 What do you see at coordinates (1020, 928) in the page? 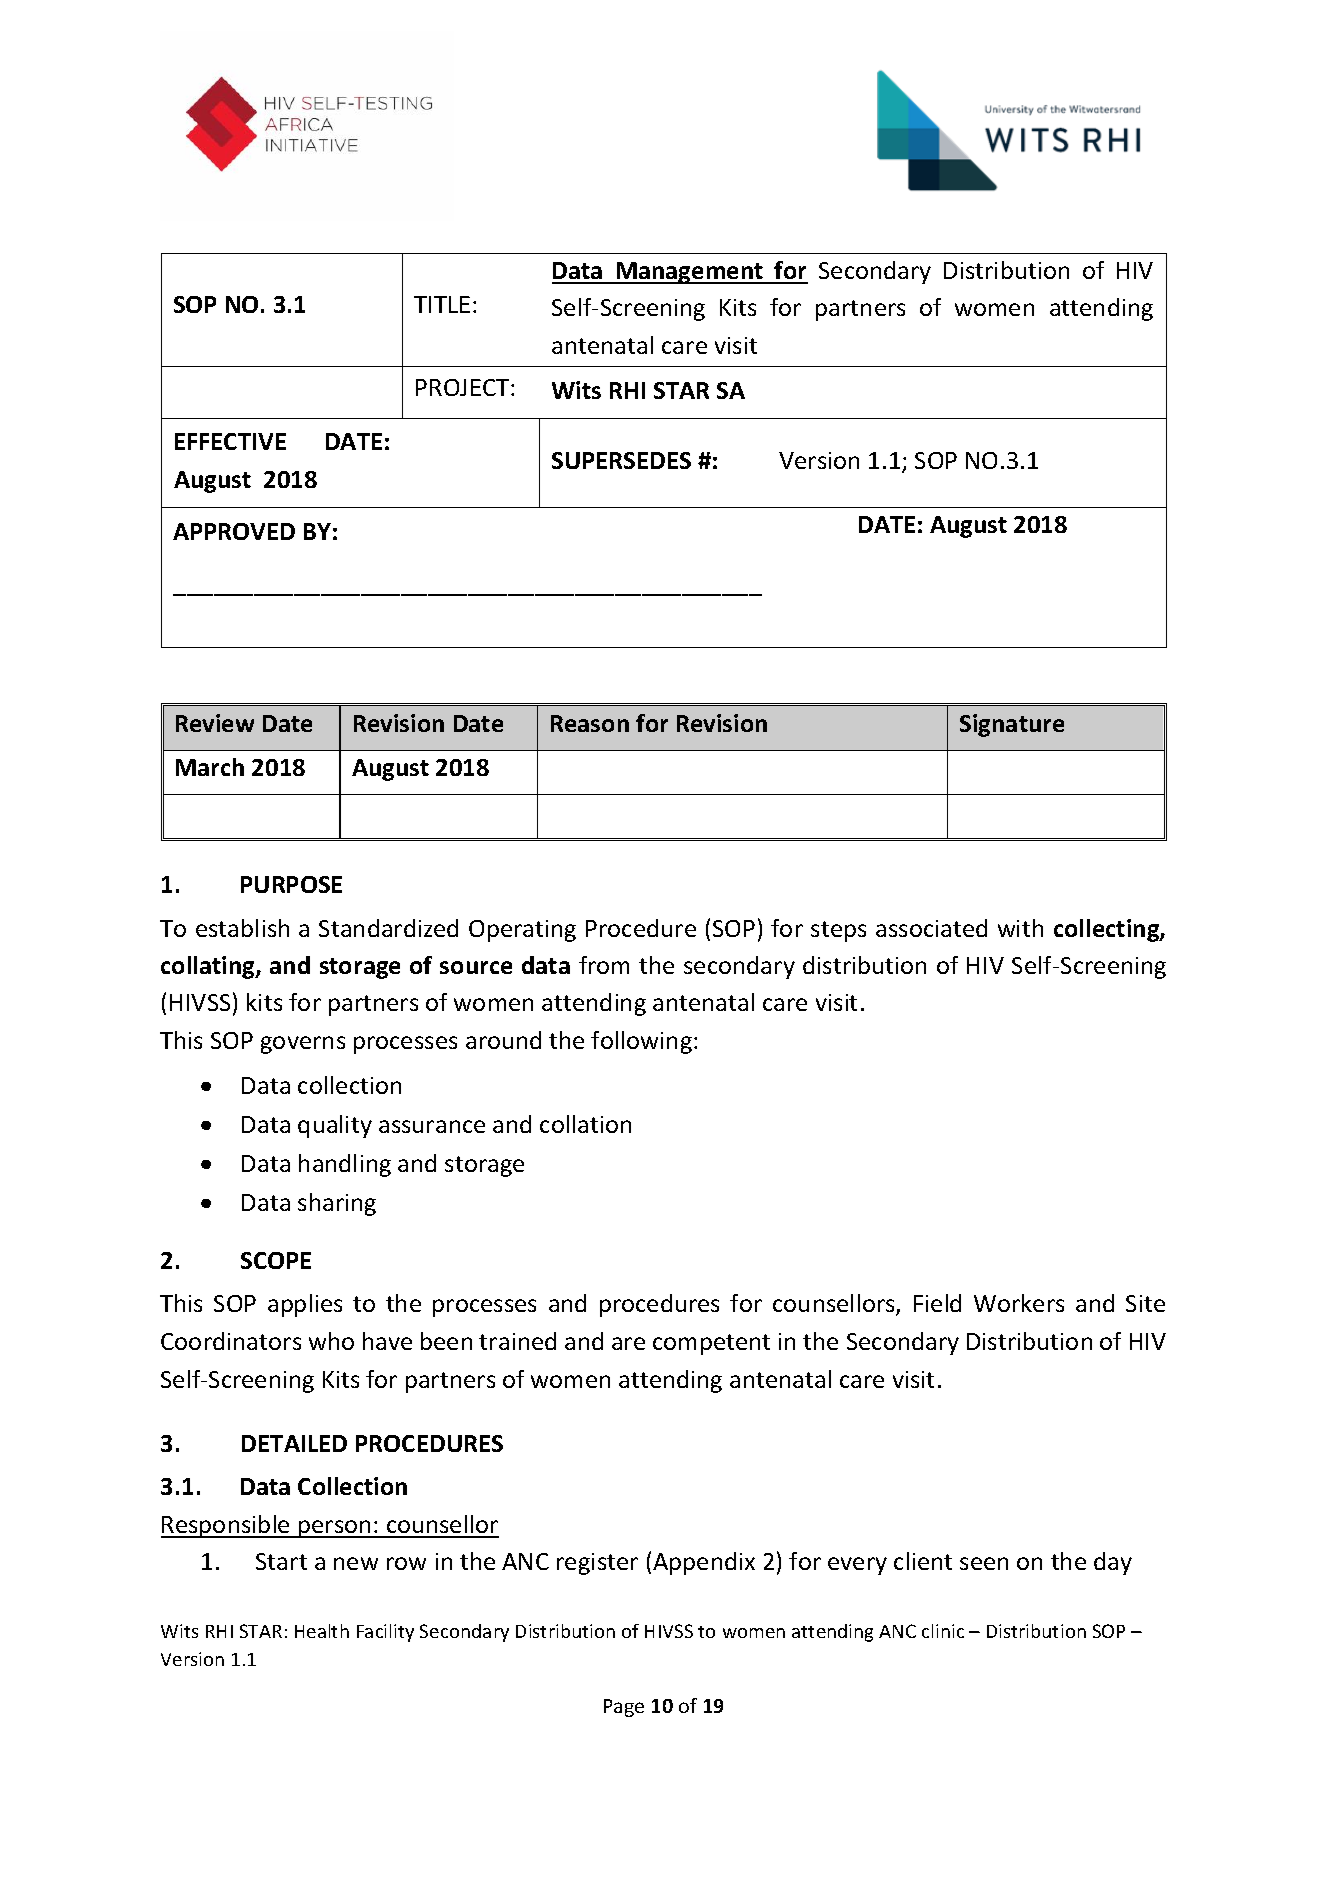
I see `with` at bounding box center [1020, 928].
